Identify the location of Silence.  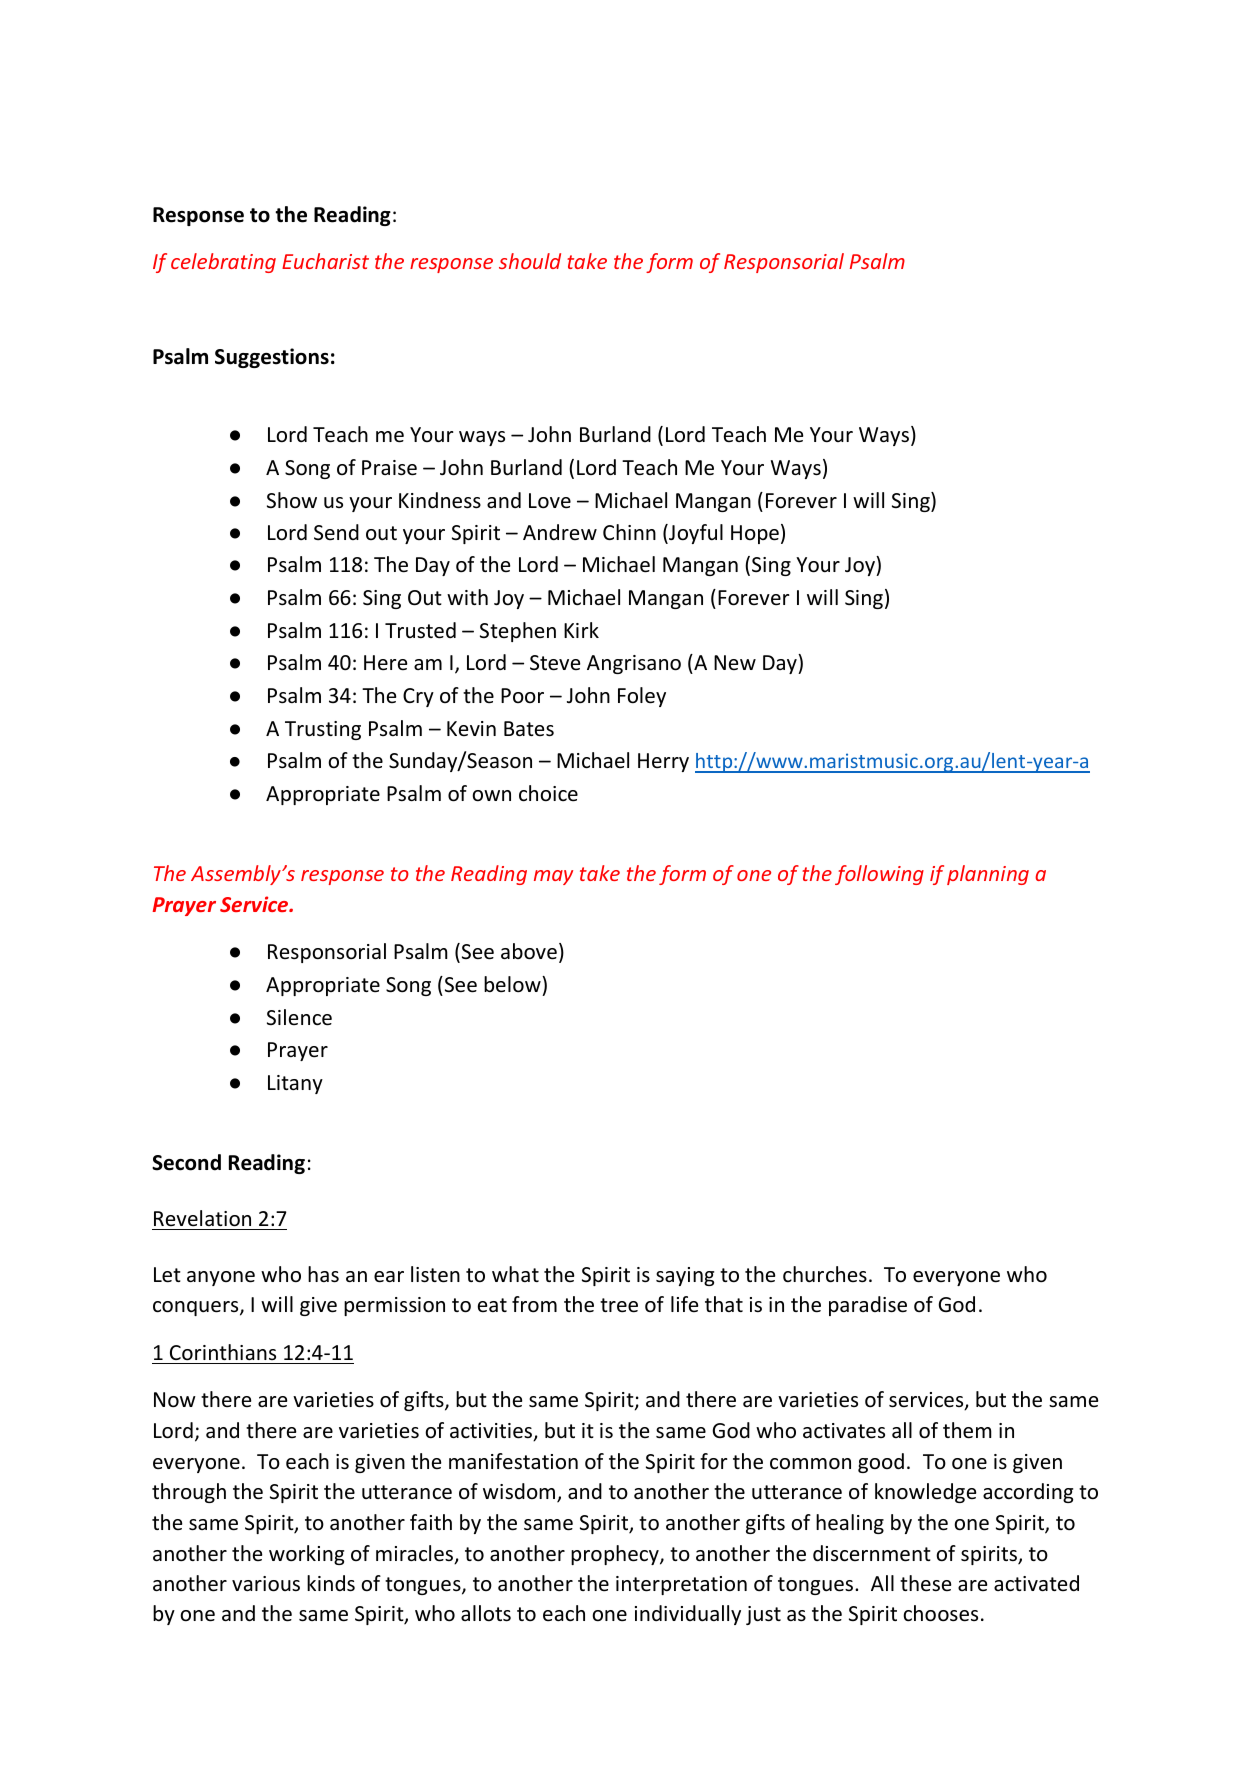
(299, 1017).
